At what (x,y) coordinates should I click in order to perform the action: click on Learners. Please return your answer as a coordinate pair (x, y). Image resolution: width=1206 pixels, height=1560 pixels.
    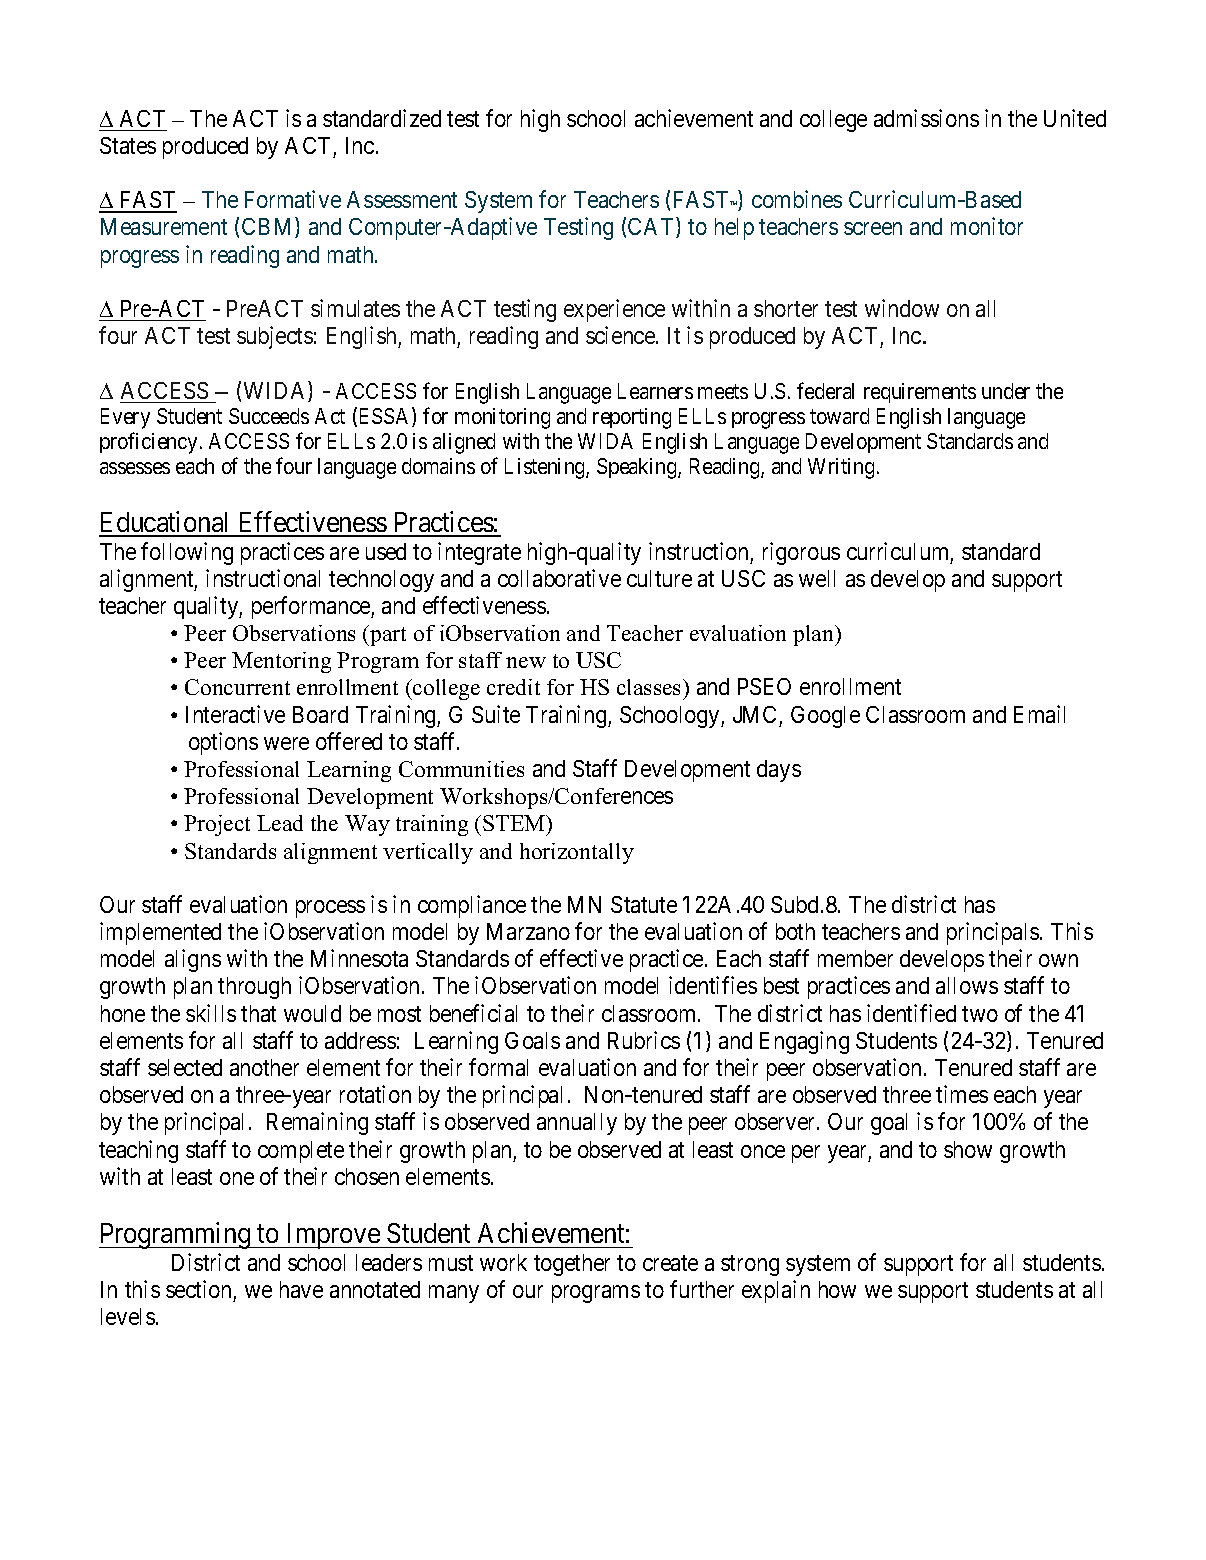
    Looking at the image, I should click on (655, 391).
